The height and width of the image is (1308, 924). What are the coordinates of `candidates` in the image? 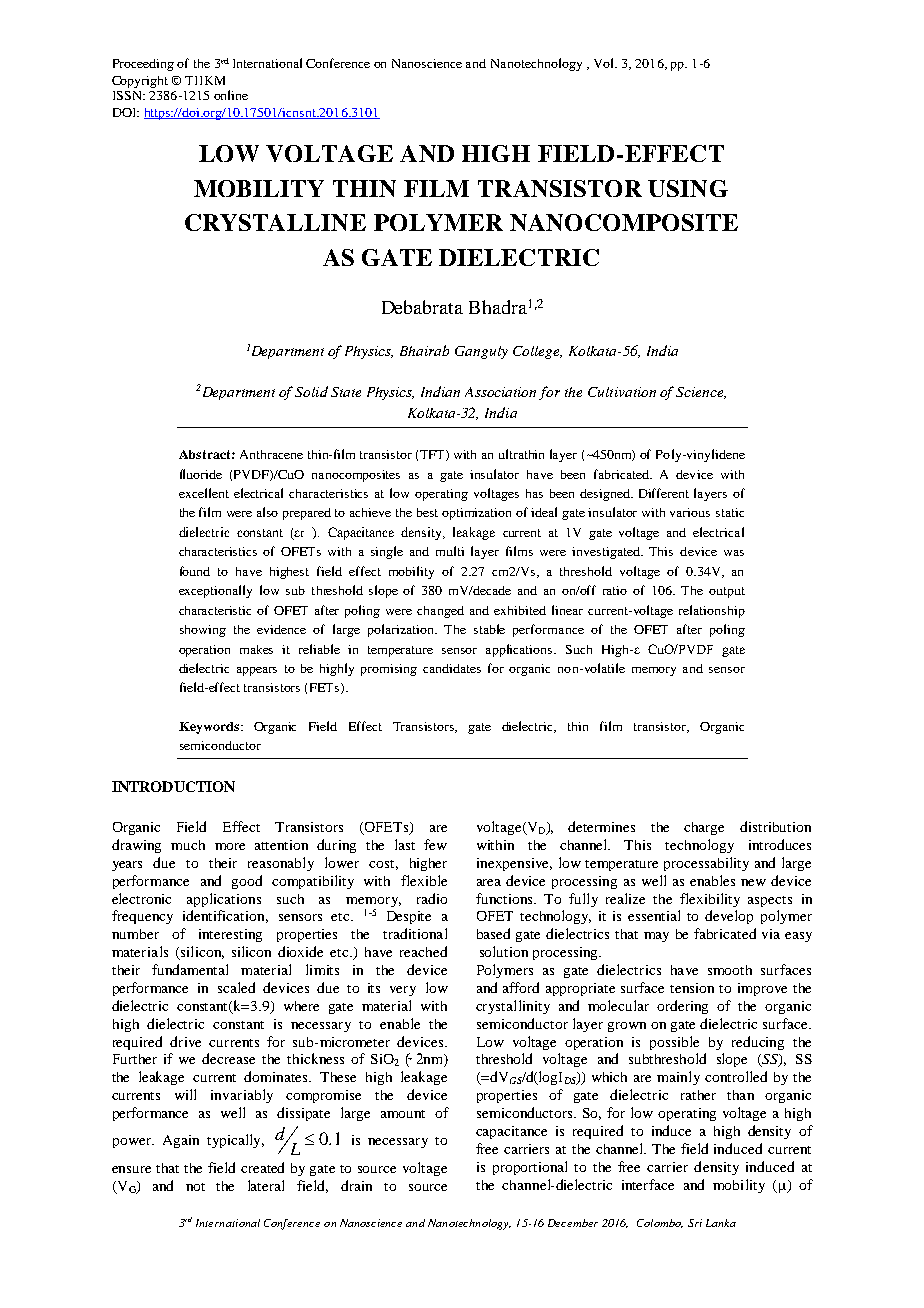 It's located at (452, 668).
